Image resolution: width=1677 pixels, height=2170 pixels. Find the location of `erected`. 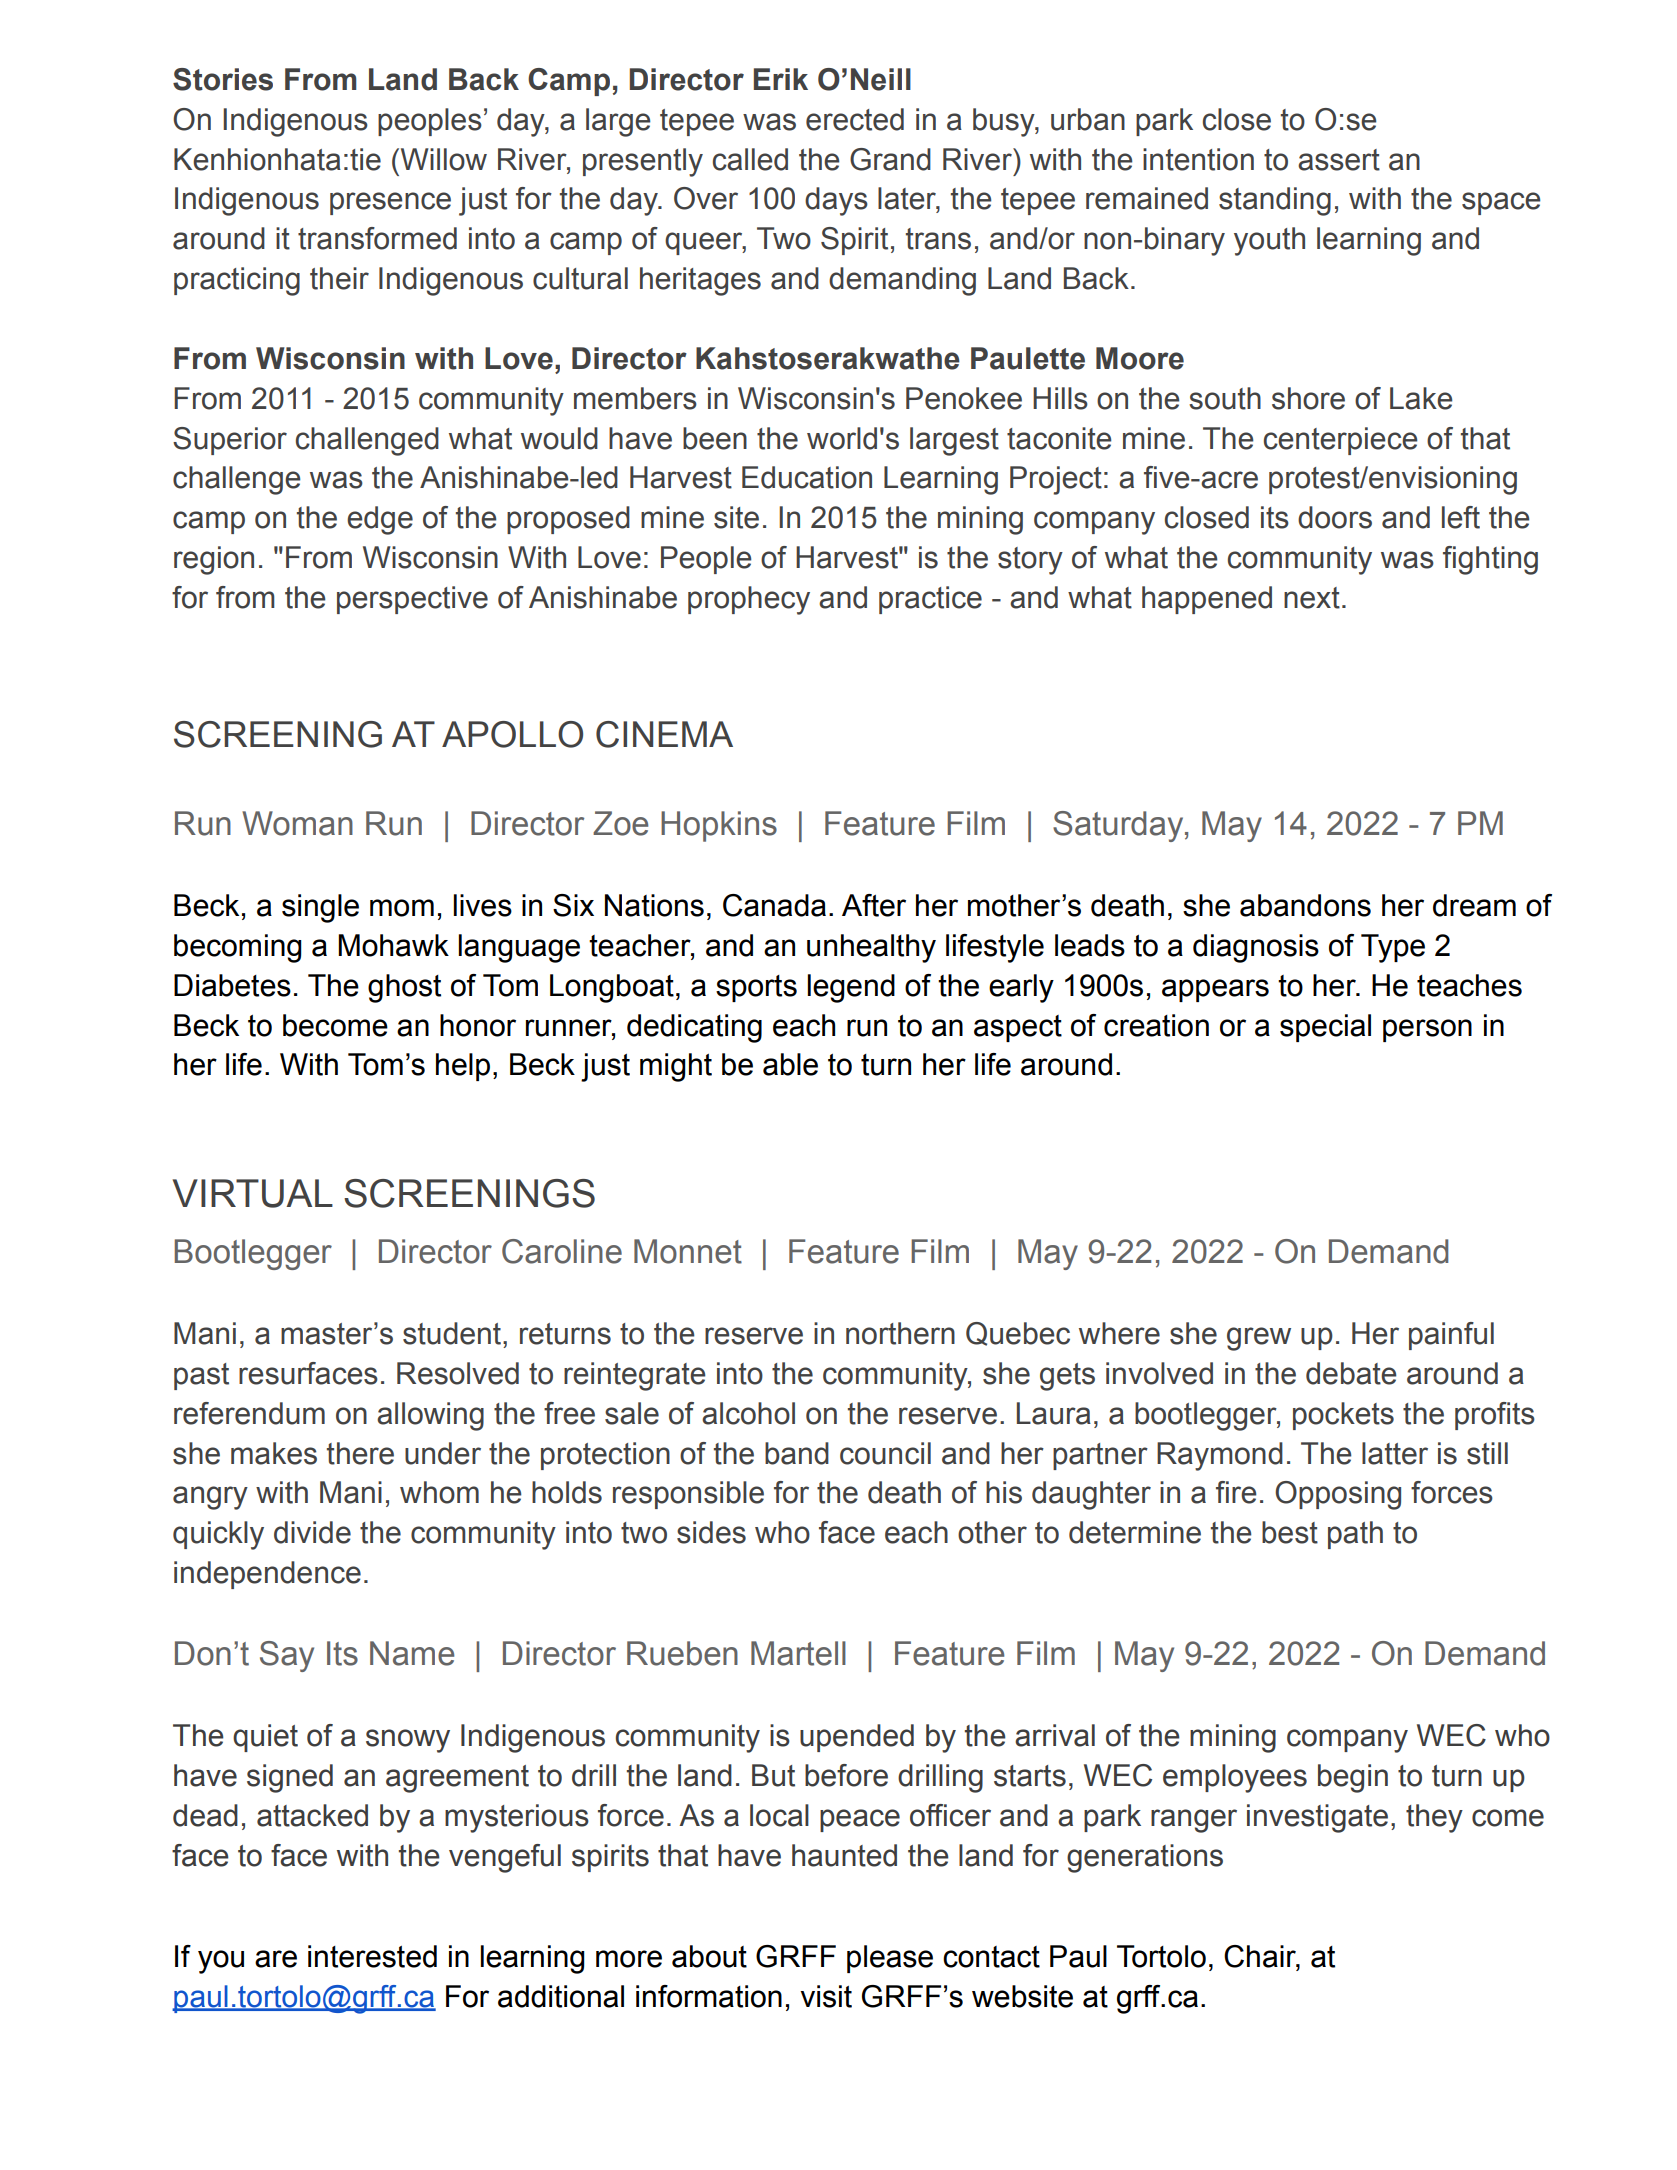

erected is located at coordinates (855, 119).
